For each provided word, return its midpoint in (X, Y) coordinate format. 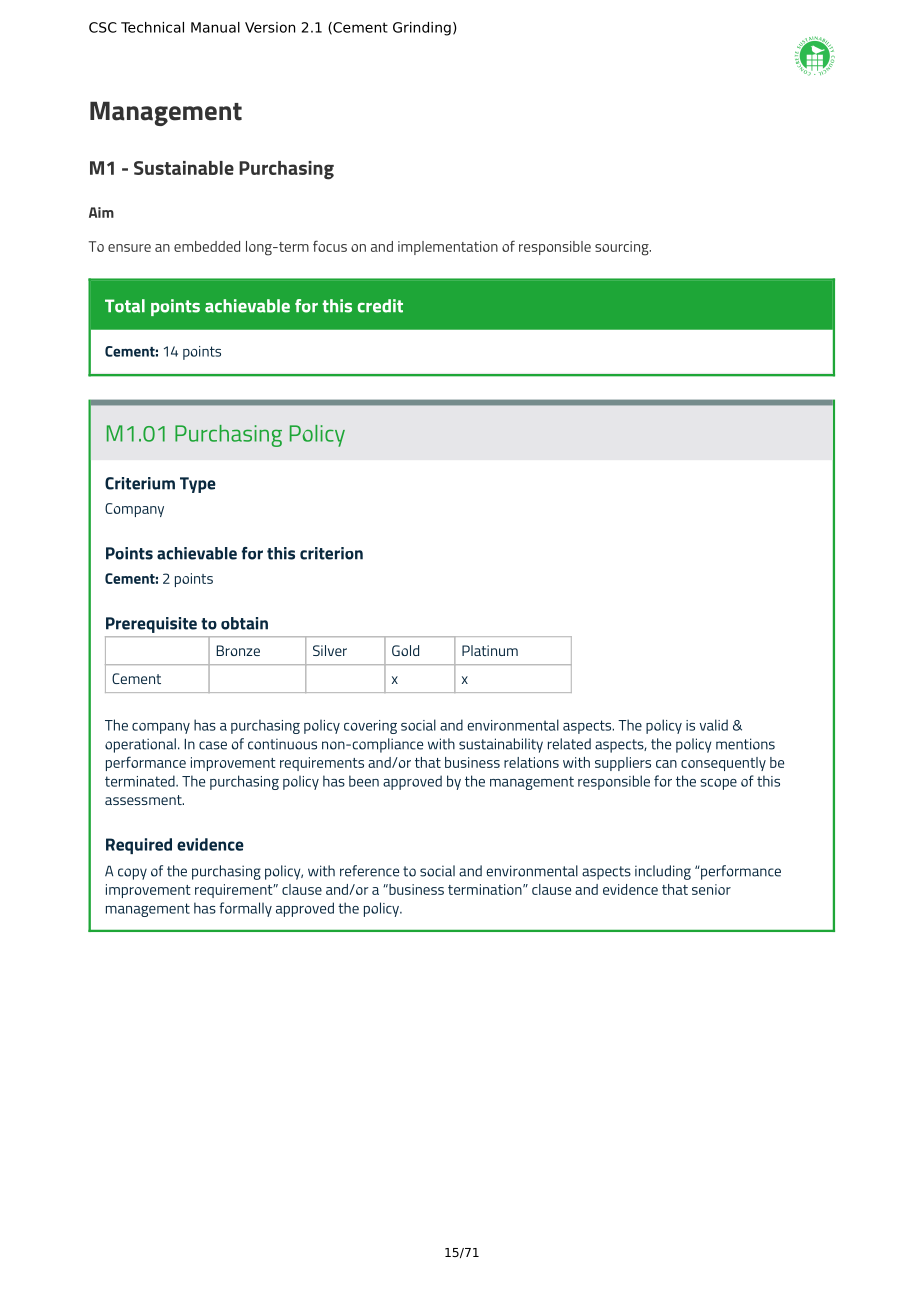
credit (380, 306)
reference (369, 871)
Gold (405, 650)
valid (714, 725)
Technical (152, 27)
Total (125, 306)
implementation (448, 248)
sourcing (623, 248)
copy (132, 874)
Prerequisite (151, 625)
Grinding (422, 29)
